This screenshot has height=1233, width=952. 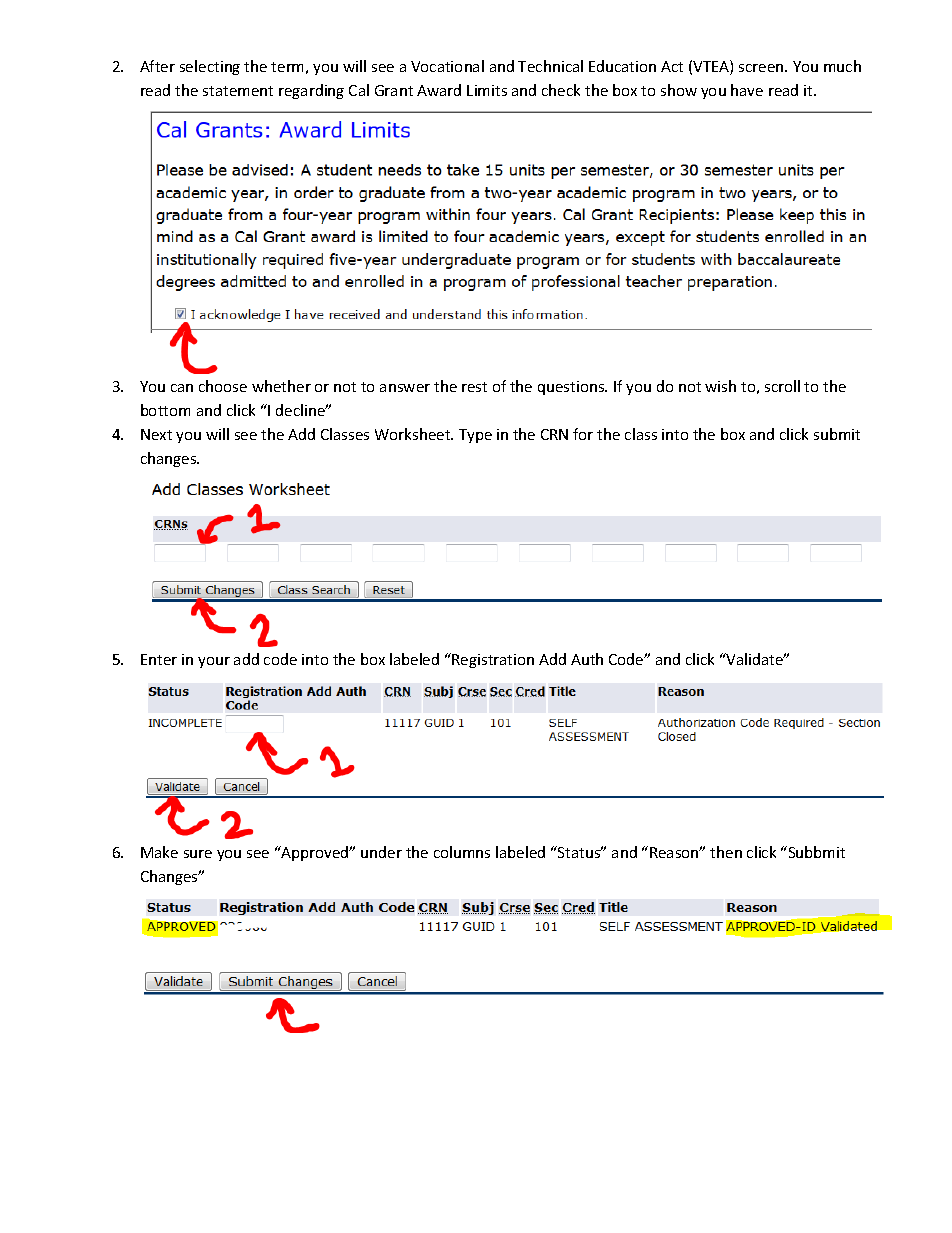 What do you see at coordinates (474, 387) in the screenshot?
I see `rest` at bounding box center [474, 387].
